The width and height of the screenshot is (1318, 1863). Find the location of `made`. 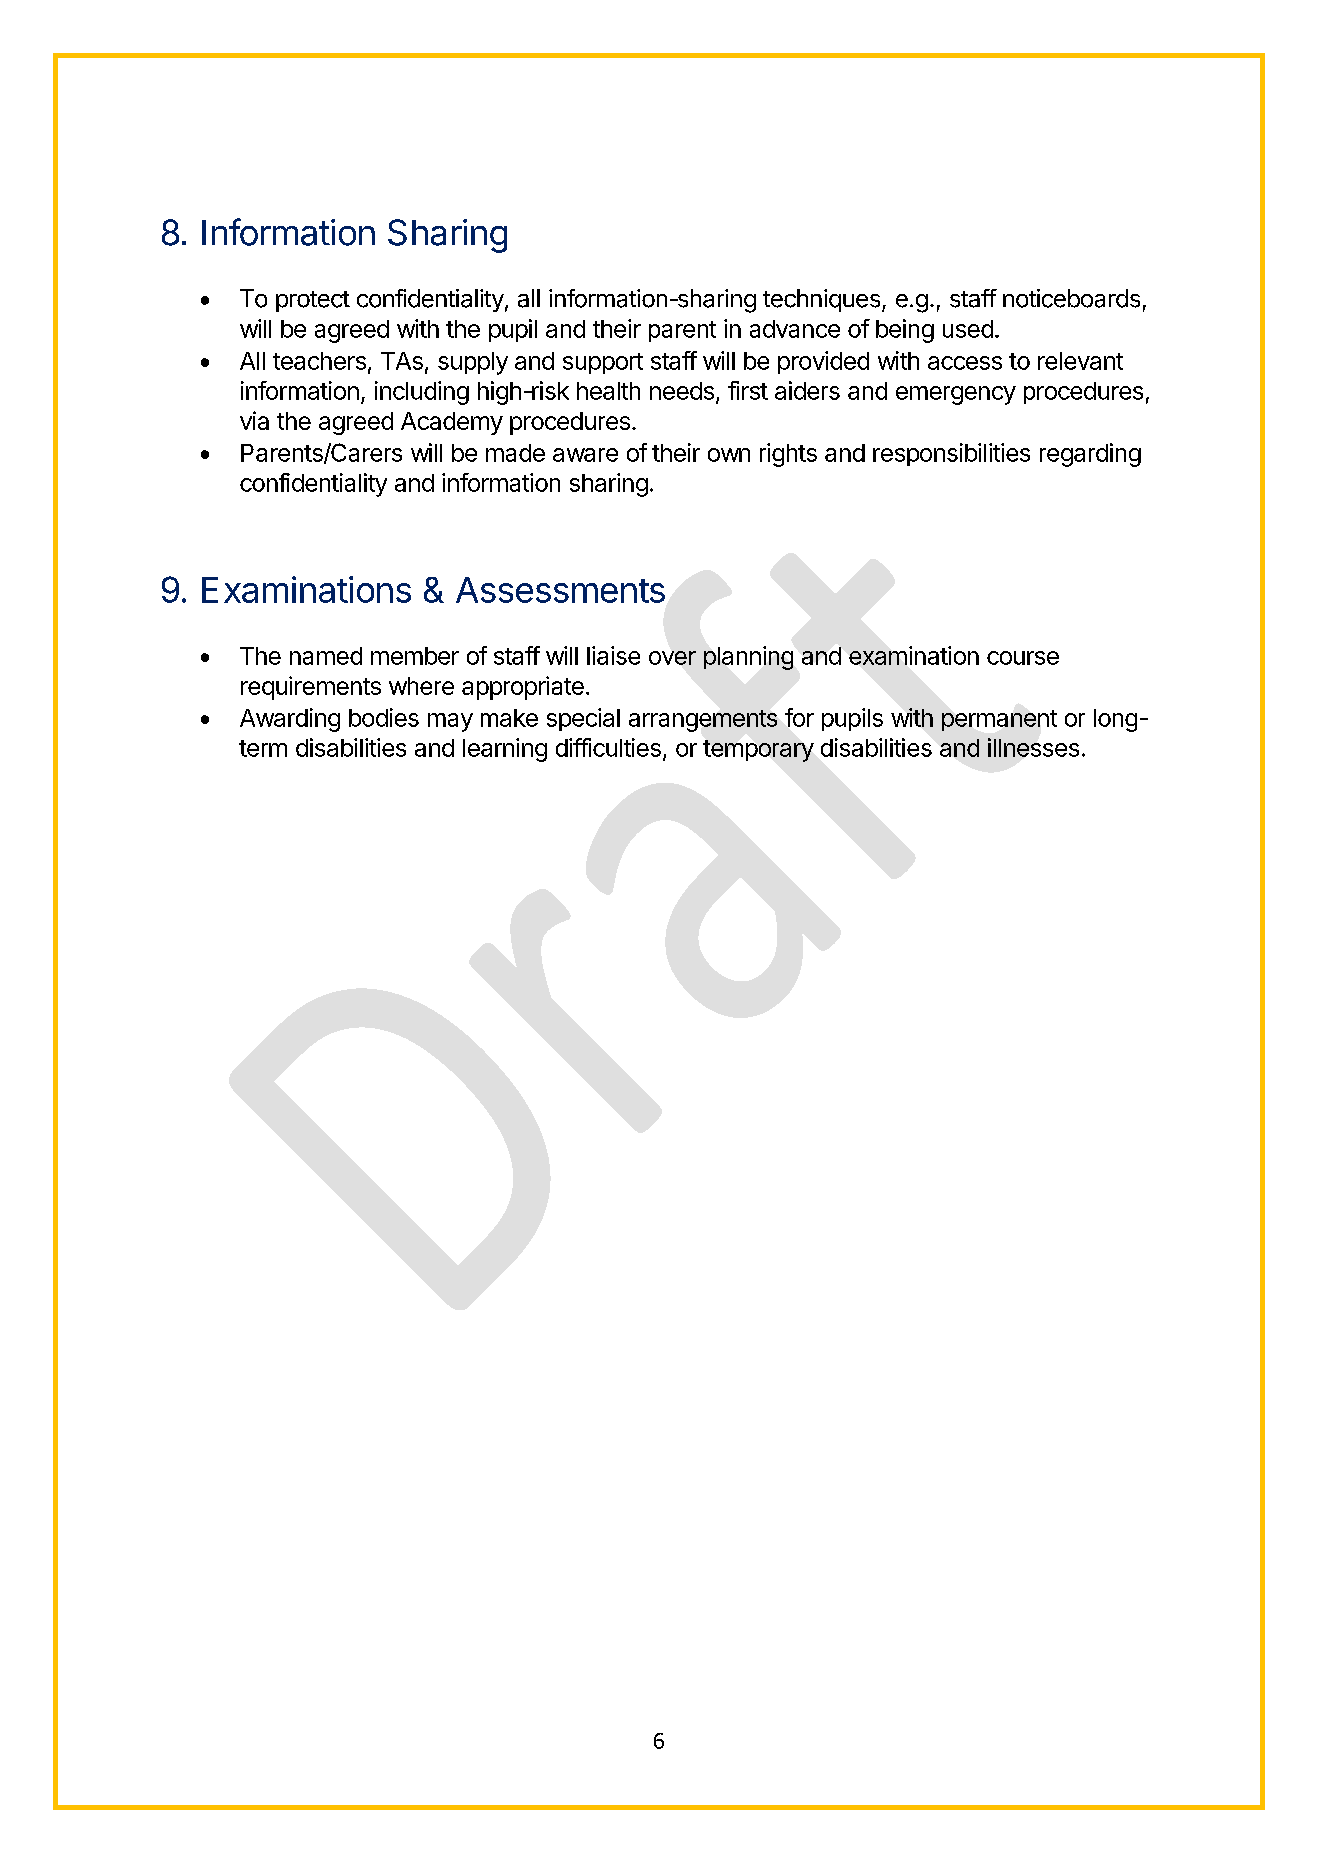

made is located at coordinates (515, 453).
